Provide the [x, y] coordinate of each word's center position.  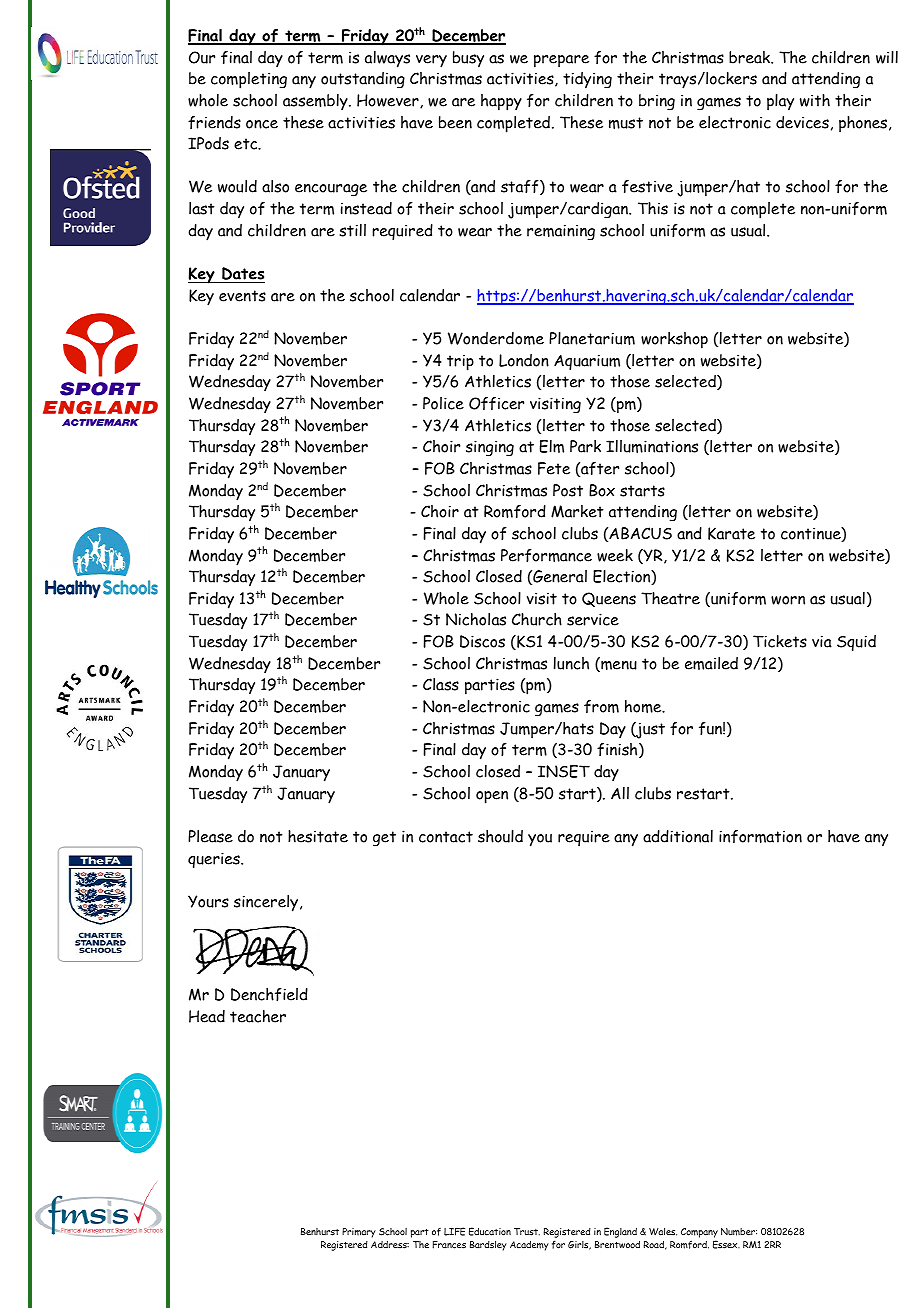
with [815, 100]
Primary [359, 1233]
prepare [561, 61]
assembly [316, 102]
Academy [529, 1246]
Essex [726, 1244]
